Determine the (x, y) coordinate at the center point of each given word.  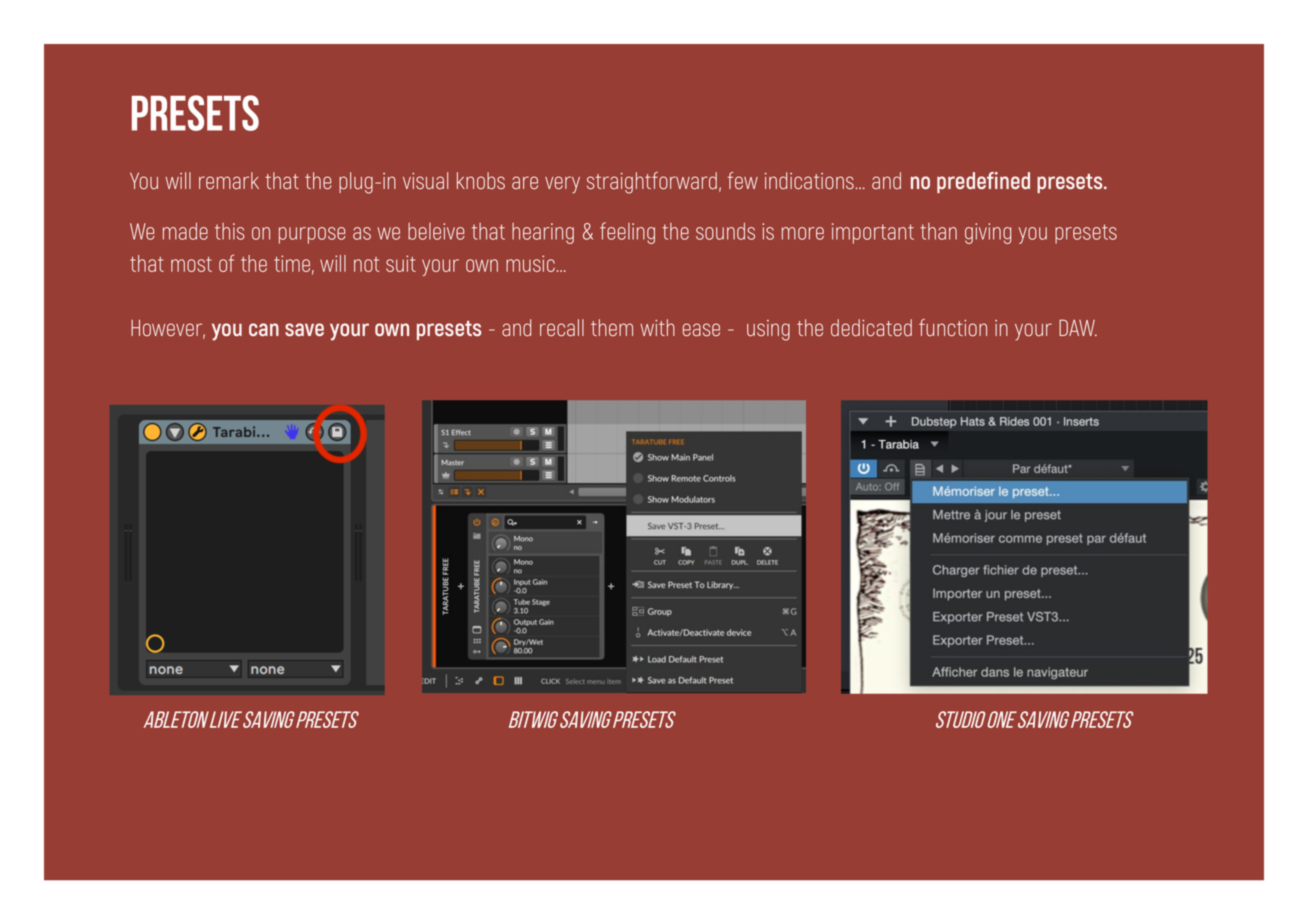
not (367, 264)
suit (401, 263)
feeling (627, 233)
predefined (983, 182)
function (953, 328)
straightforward (652, 183)
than (938, 231)
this (230, 231)
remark (229, 181)
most (191, 264)
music (530, 263)
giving (988, 233)
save (304, 329)
